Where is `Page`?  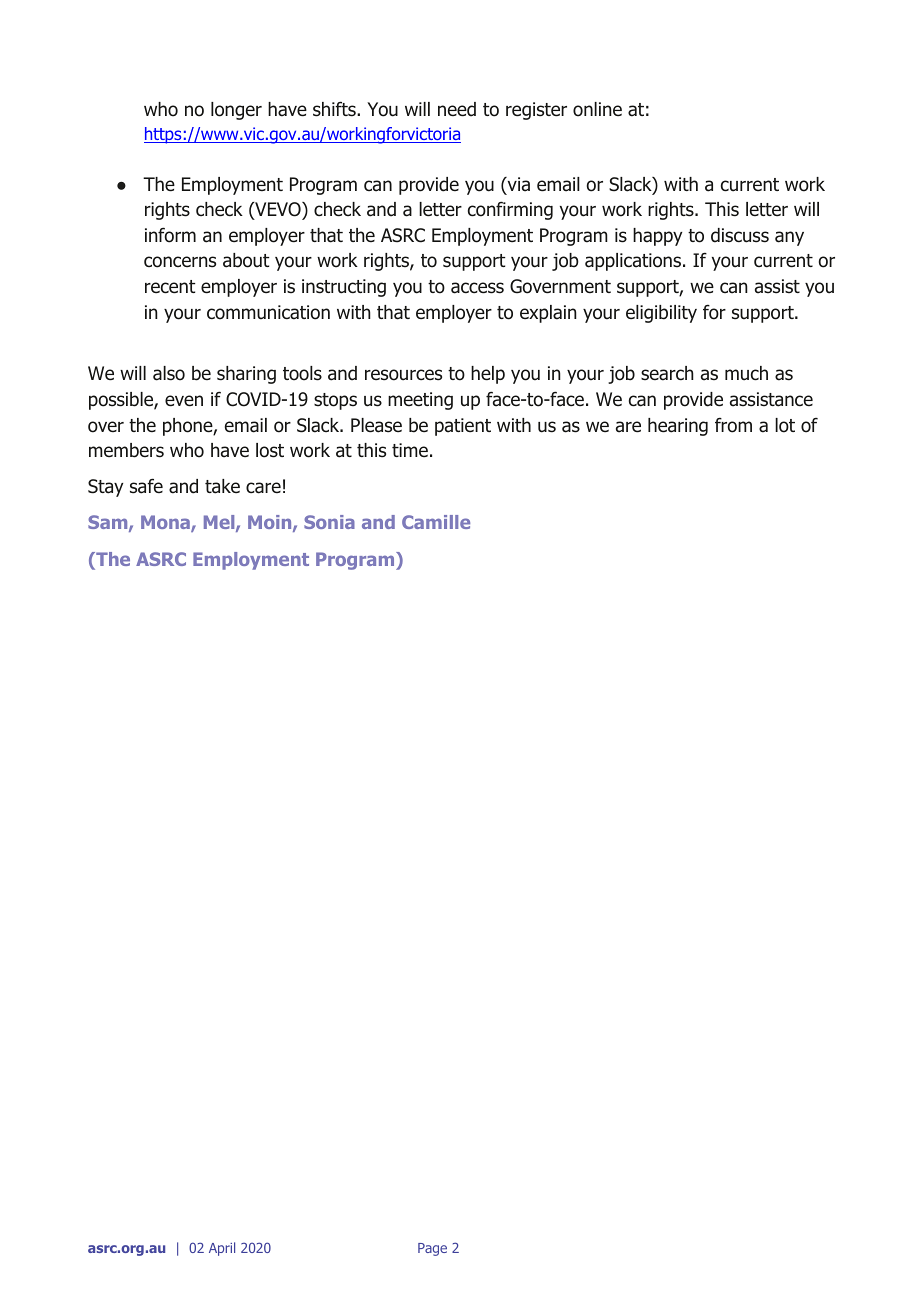 Page is located at coordinates (432, 1249).
